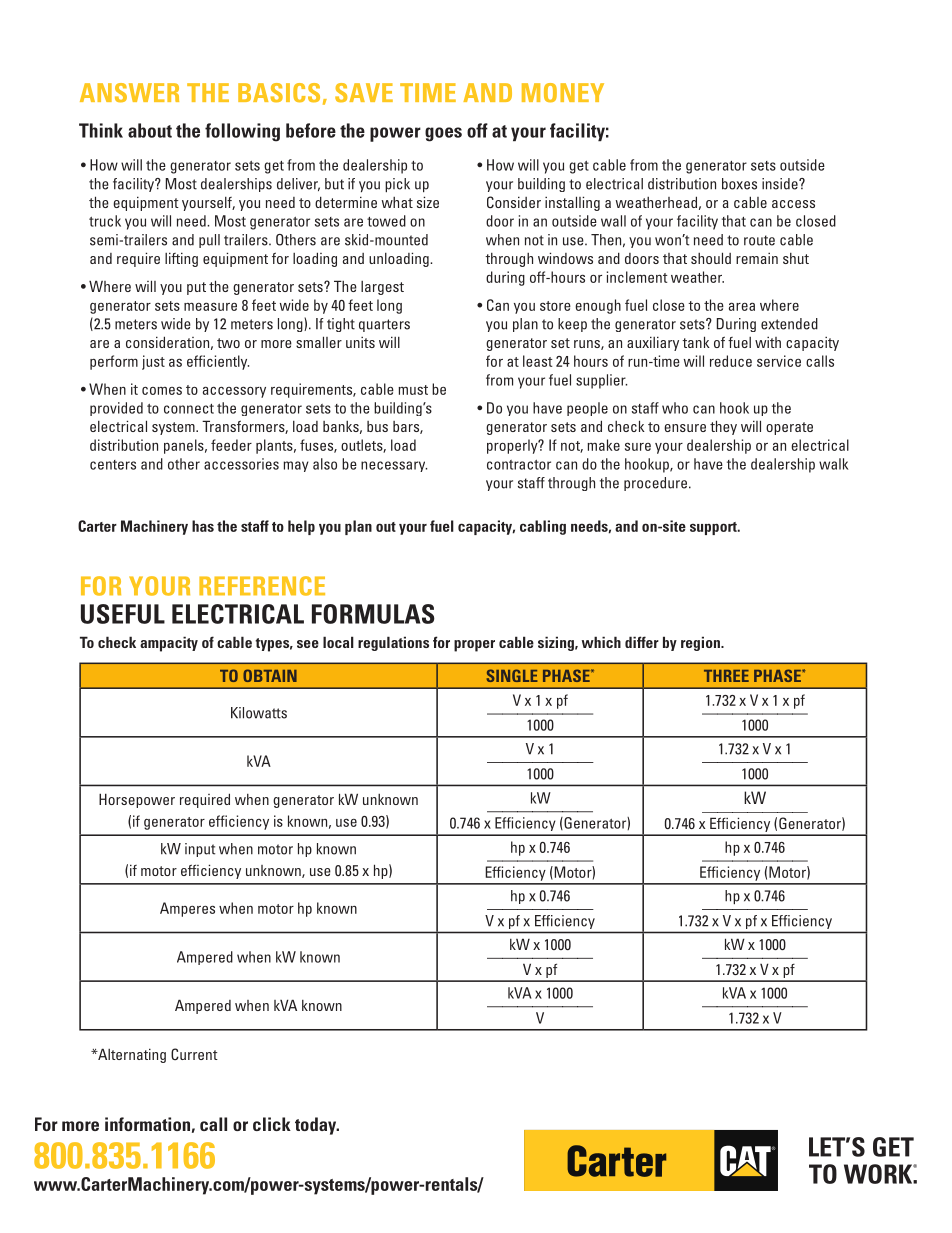 The height and width of the screenshot is (1233, 952). What do you see at coordinates (543, 527) in the screenshot?
I see `cabling` at bounding box center [543, 527].
